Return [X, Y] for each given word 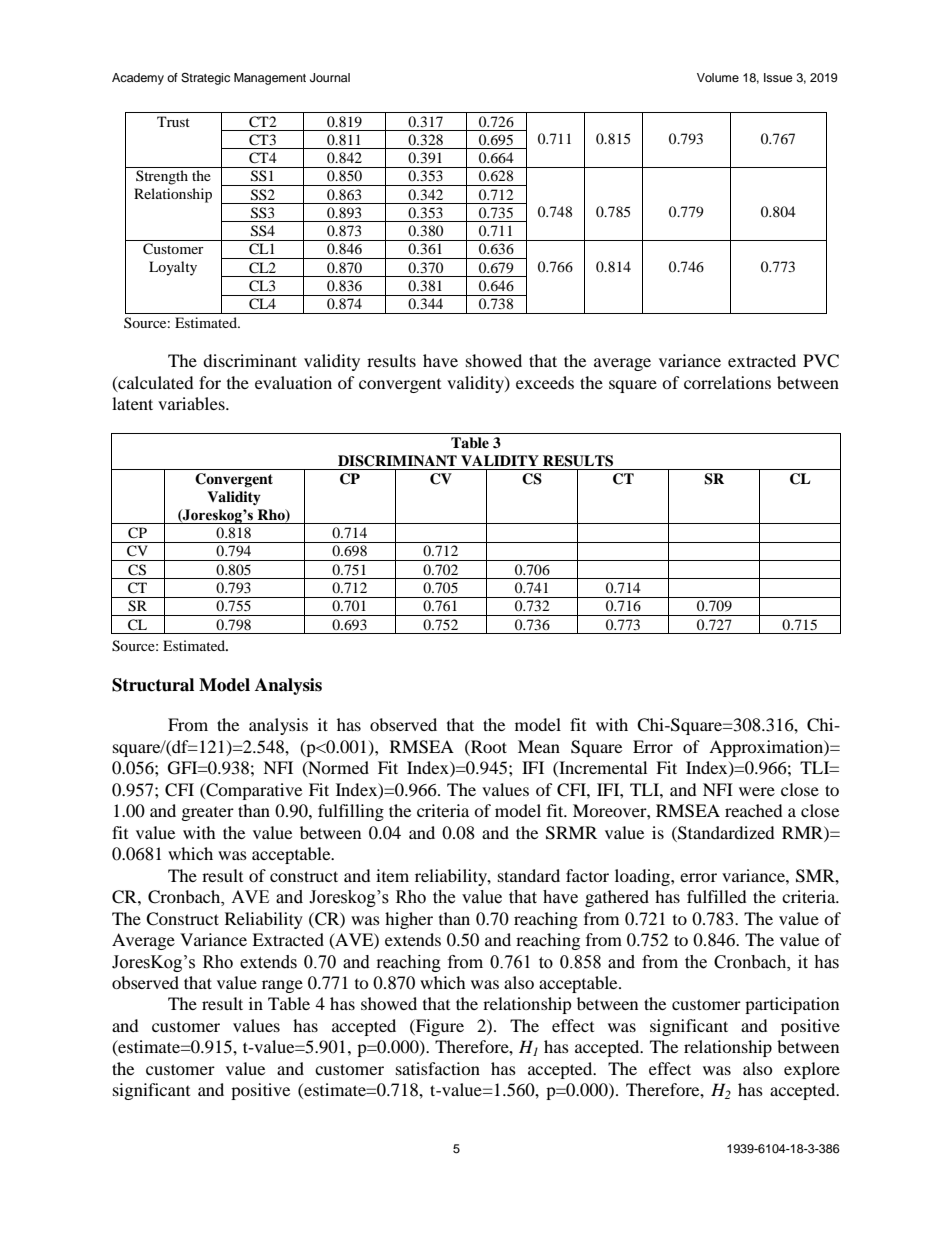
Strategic [205, 79]
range [282, 986]
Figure [439, 1027]
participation [792, 1005]
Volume [718, 77]
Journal [330, 78]
